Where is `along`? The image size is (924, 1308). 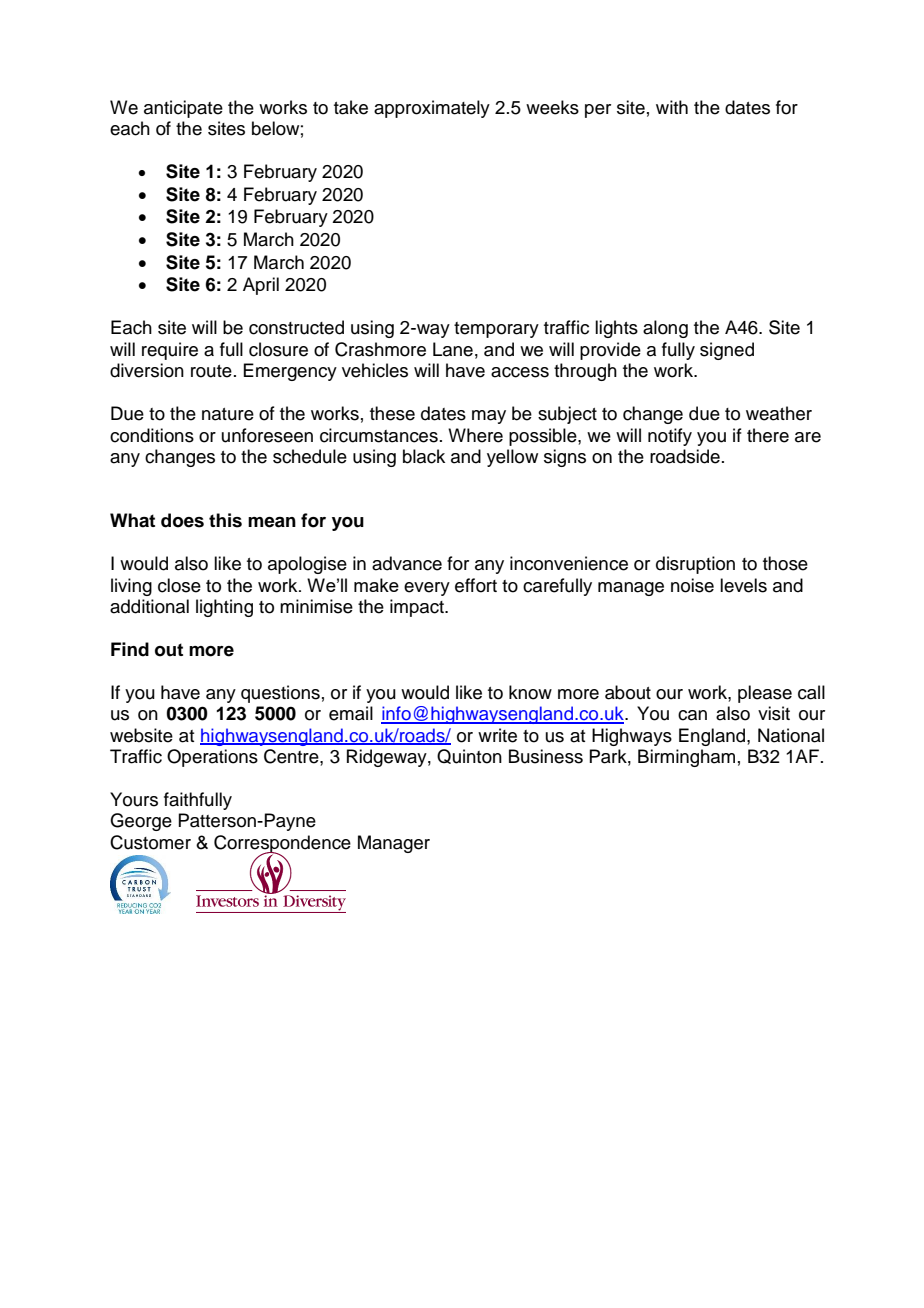
along is located at coordinates (665, 329).
